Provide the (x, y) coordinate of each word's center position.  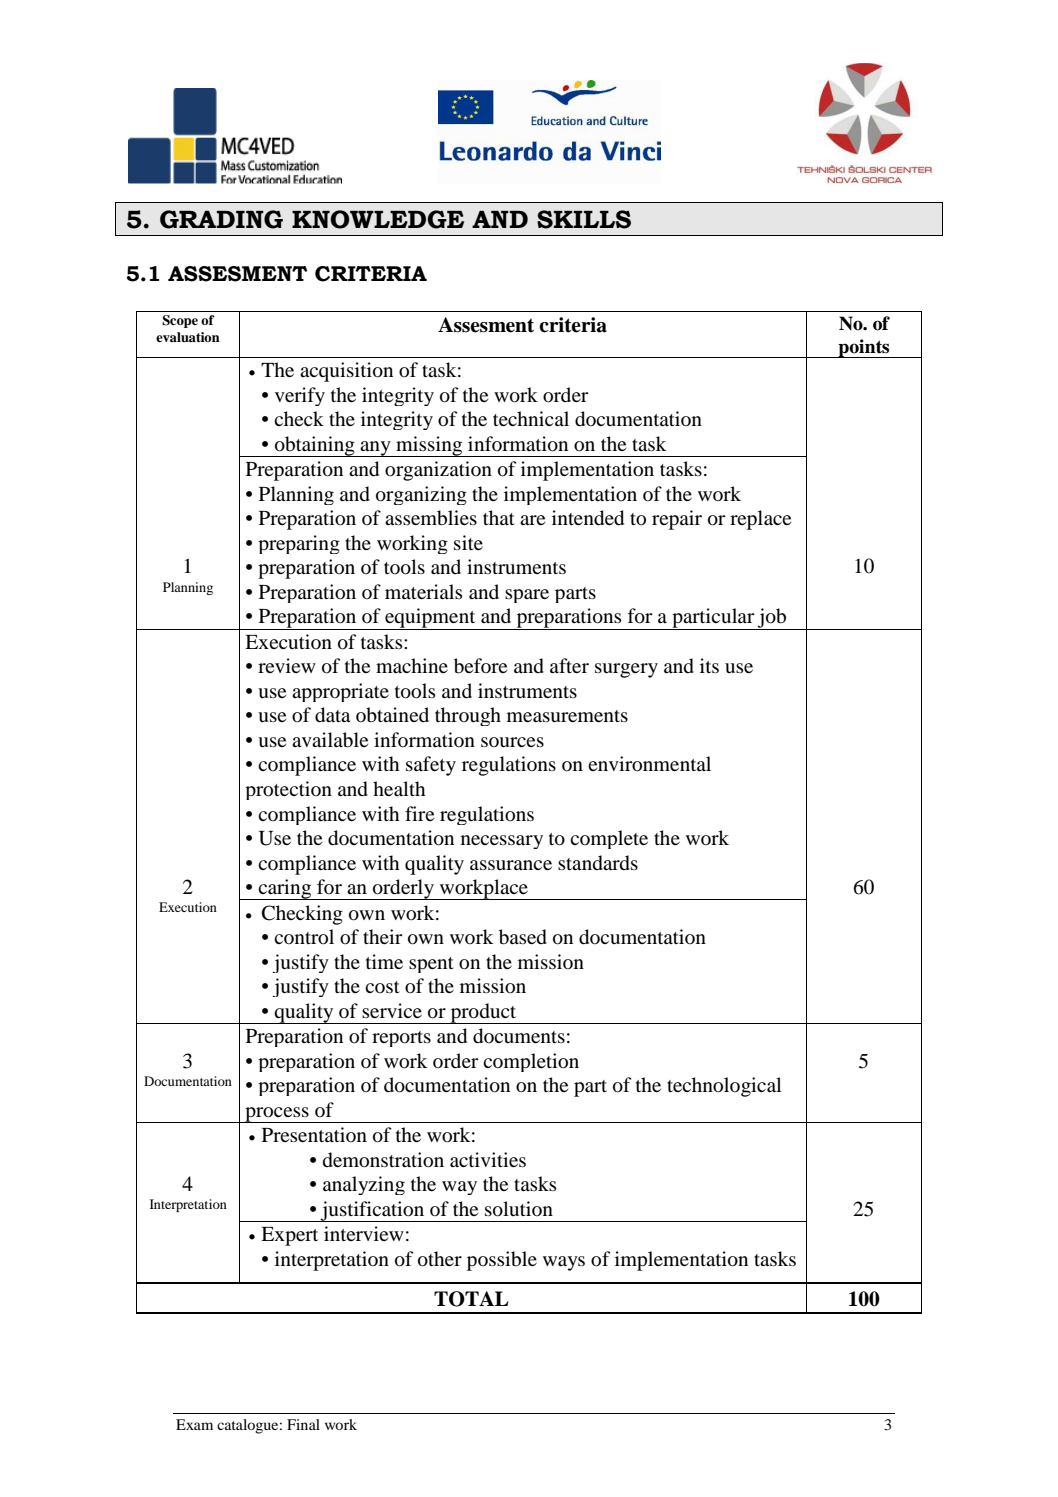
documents (519, 1036)
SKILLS (584, 219)
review (287, 665)
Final (303, 1424)
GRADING (221, 219)
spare (527, 596)
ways (564, 1263)
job (772, 619)
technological (724, 1087)
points (864, 348)
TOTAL (471, 1299)
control (304, 937)
